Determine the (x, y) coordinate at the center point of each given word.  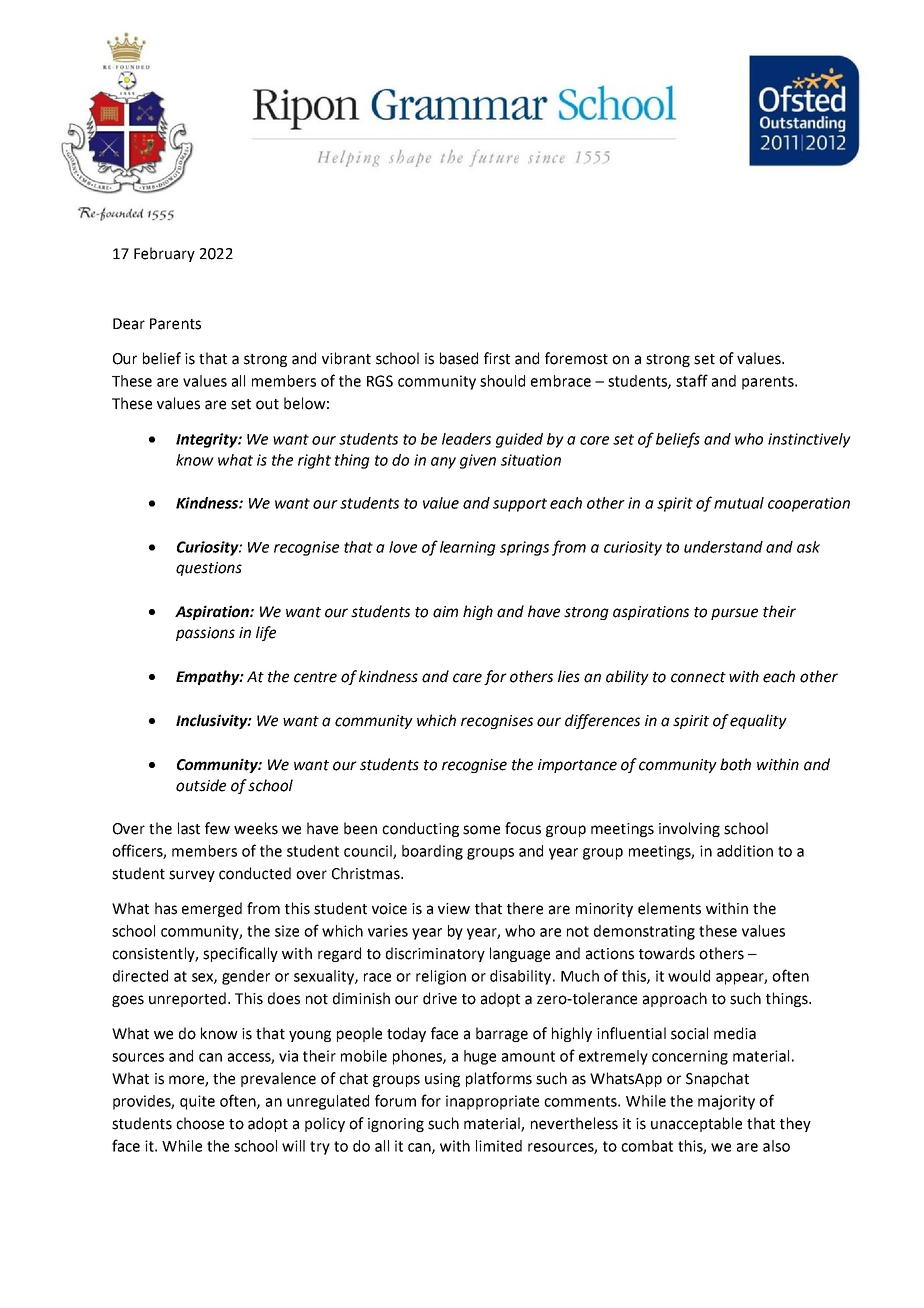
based (459, 358)
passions (205, 634)
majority (726, 1102)
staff (692, 380)
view (454, 909)
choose (200, 1123)
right (314, 461)
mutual (739, 503)
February (164, 254)
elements (669, 908)
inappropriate (492, 1102)
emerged (212, 909)
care (467, 678)
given (478, 461)
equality (758, 721)
